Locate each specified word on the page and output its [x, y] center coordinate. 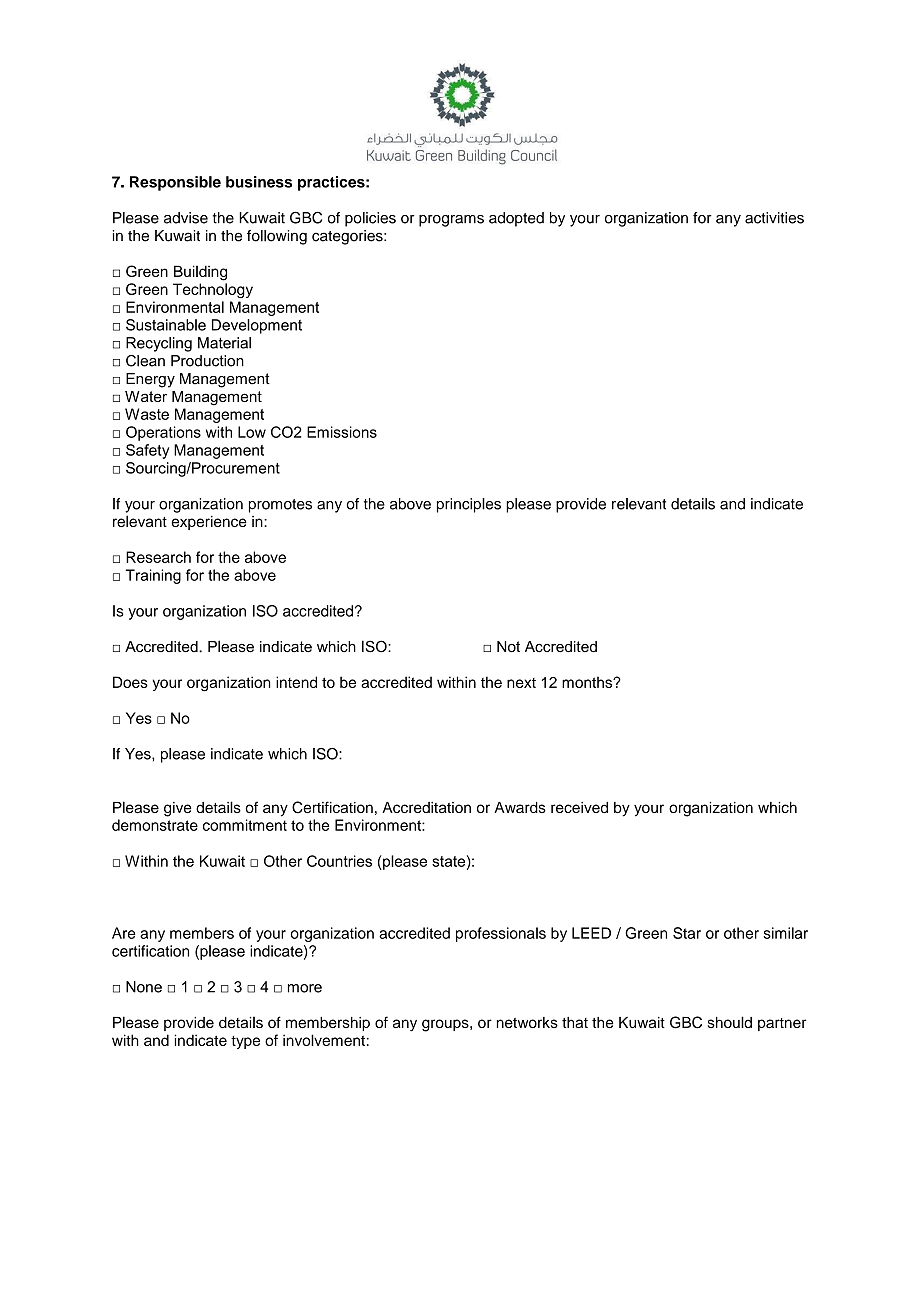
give [178, 809]
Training [153, 576]
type [245, 1042]
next [521, 683]
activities [774, 218]
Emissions [342, 432]
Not [508, 647]
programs [451, 221]
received [579, 807]
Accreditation [426, 807]
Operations [163, 433]
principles [469, 505]
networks [527, 1022]
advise [186, 218]
